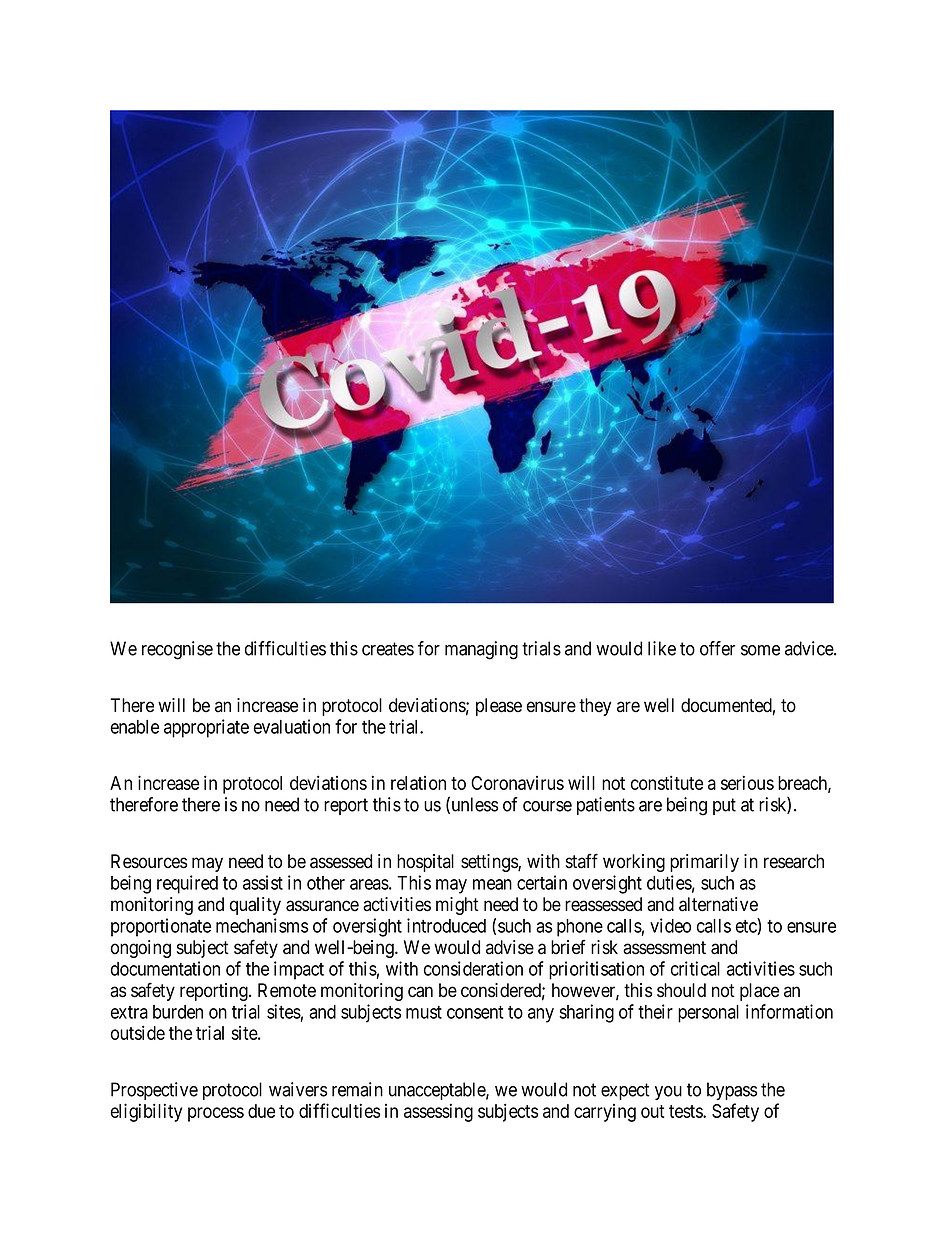 The width and height of the screenshot is (952, 1233). What do you see at coordinates (547, 806) in the screenshot?
I see `course` at bounding box center [547, 806].
